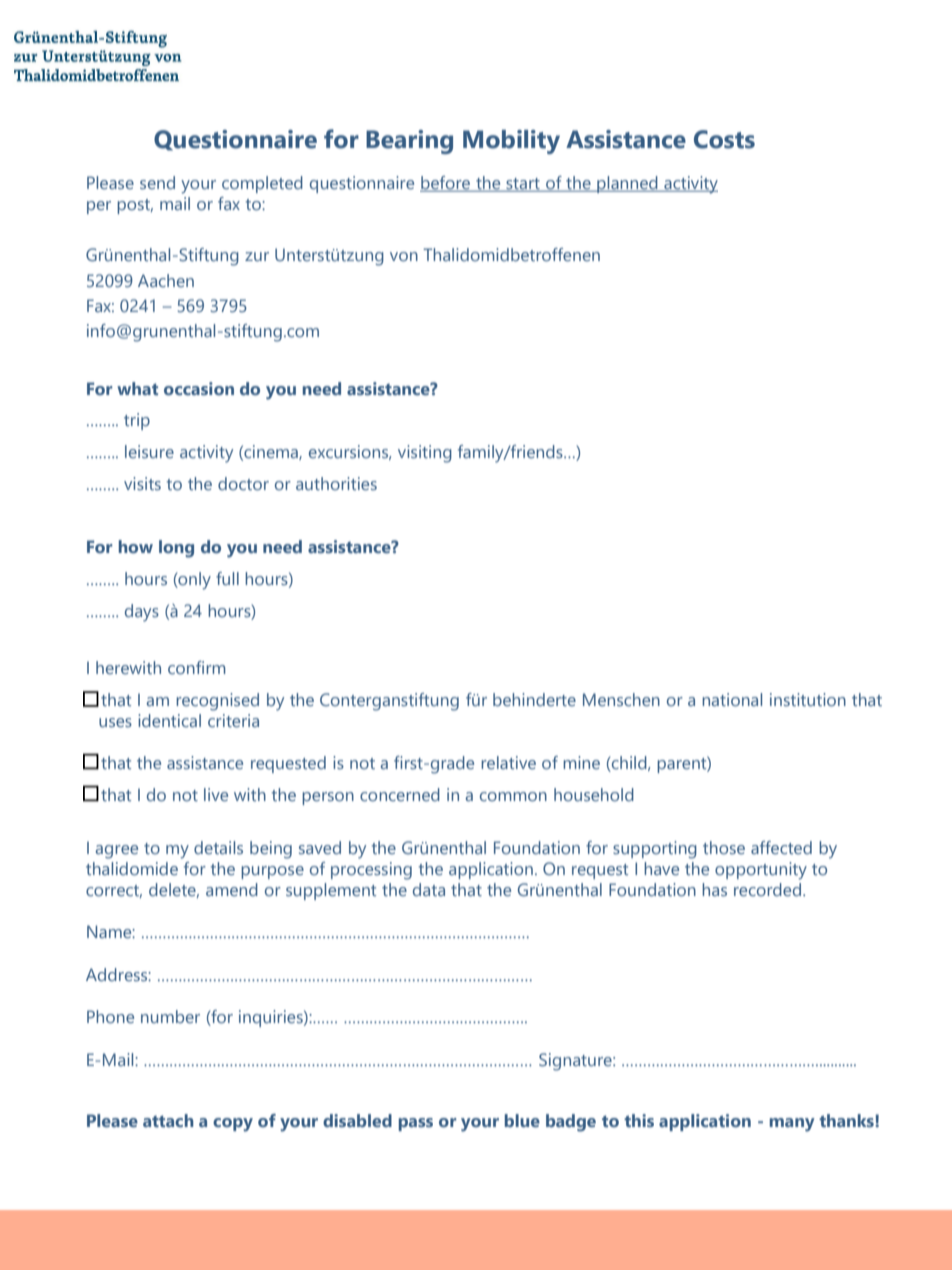 This page has height=1270, width=952. I want to click on affected, so click(781, 847).
